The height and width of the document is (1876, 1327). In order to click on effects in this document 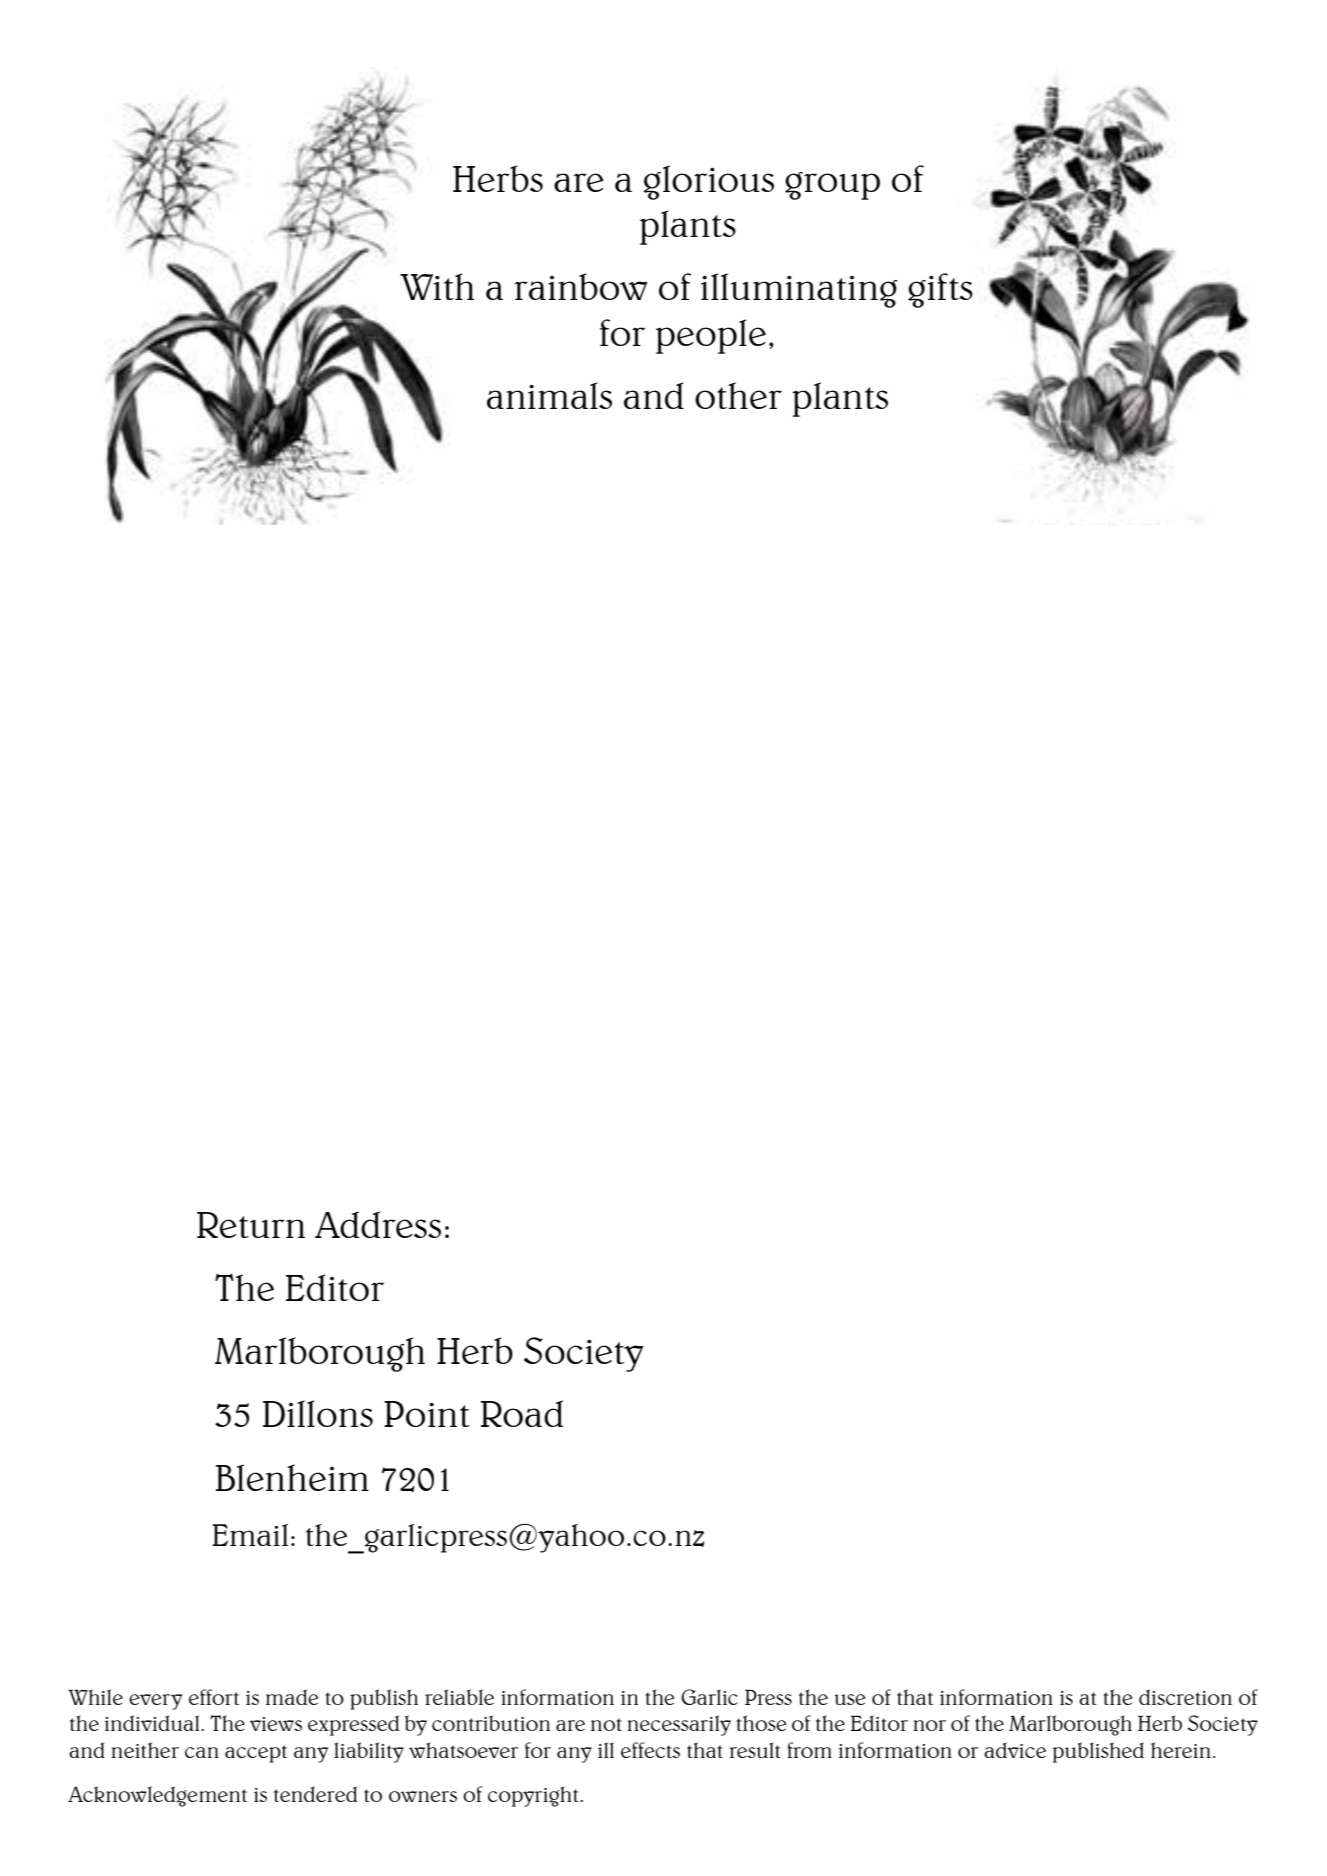, I will do `click(650, 1750)`.
